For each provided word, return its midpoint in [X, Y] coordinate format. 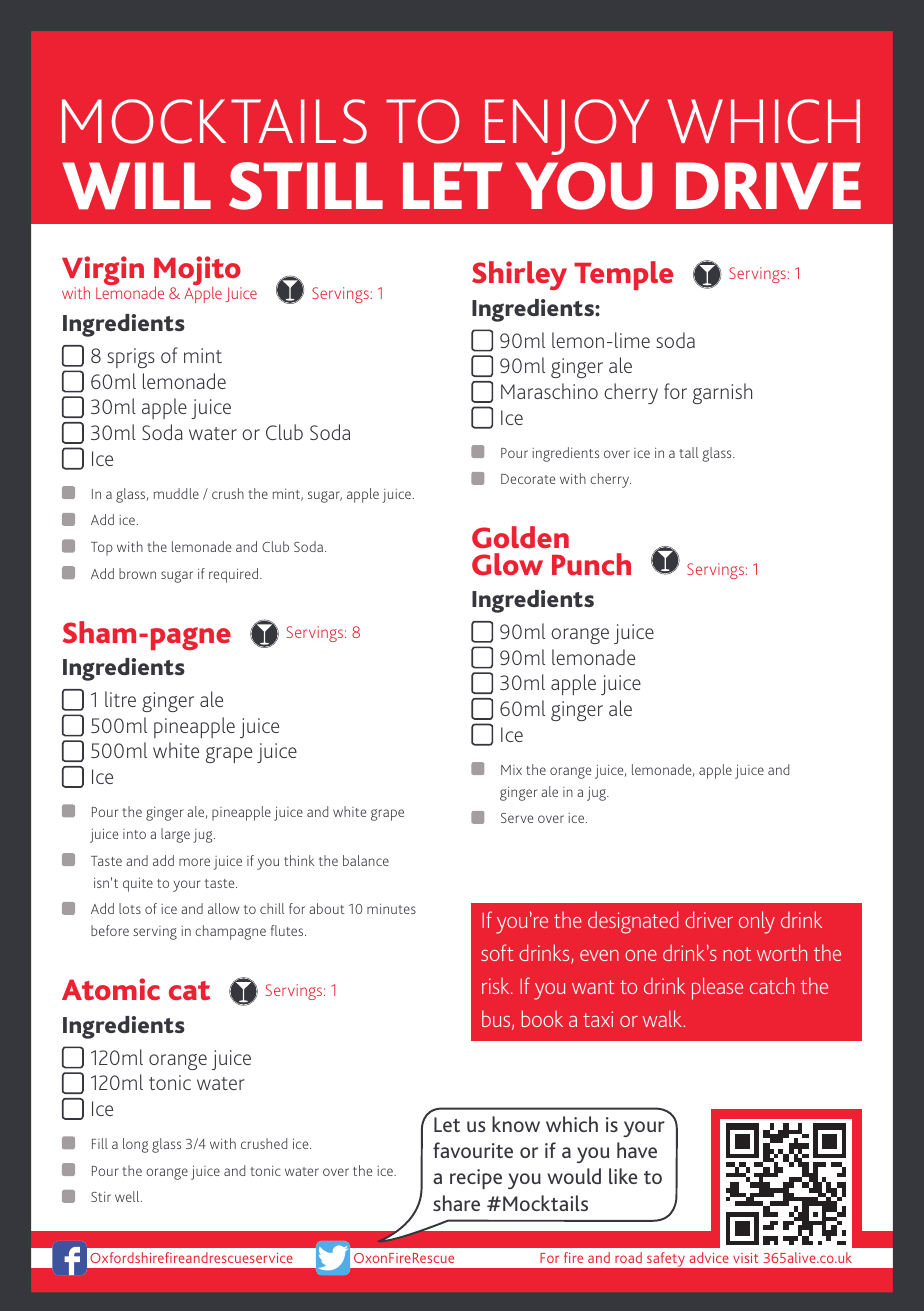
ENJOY [567, 127]
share [456, 1203]
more [194, 862]
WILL [136, 186]
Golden [520, 537]
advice [709, 1257]
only [757, 922]
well [128, 1196]
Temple [623, 275]
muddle [176, 493]
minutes [391, 909]
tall [688, 452]
